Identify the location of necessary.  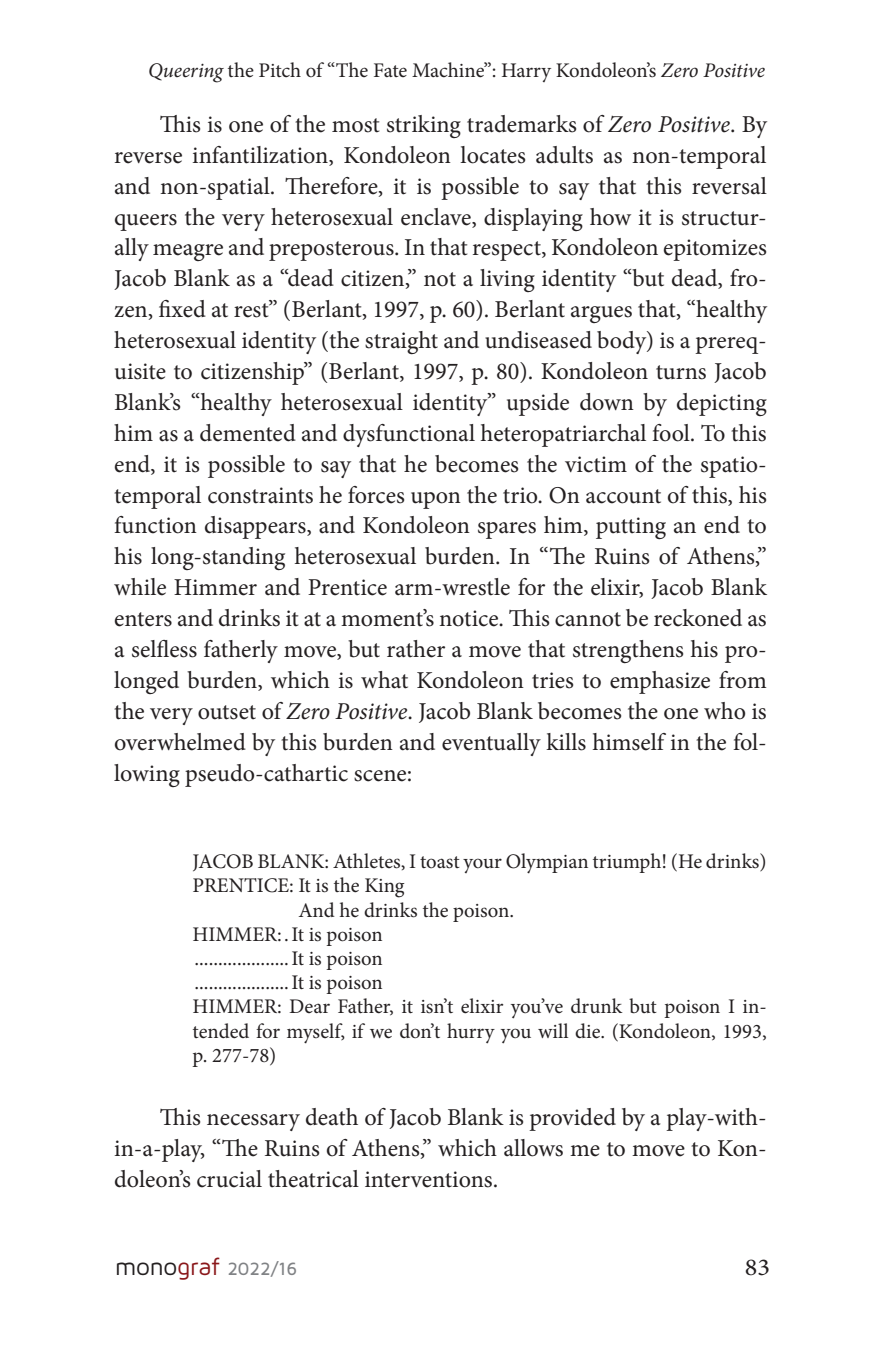
(253, 1122).
